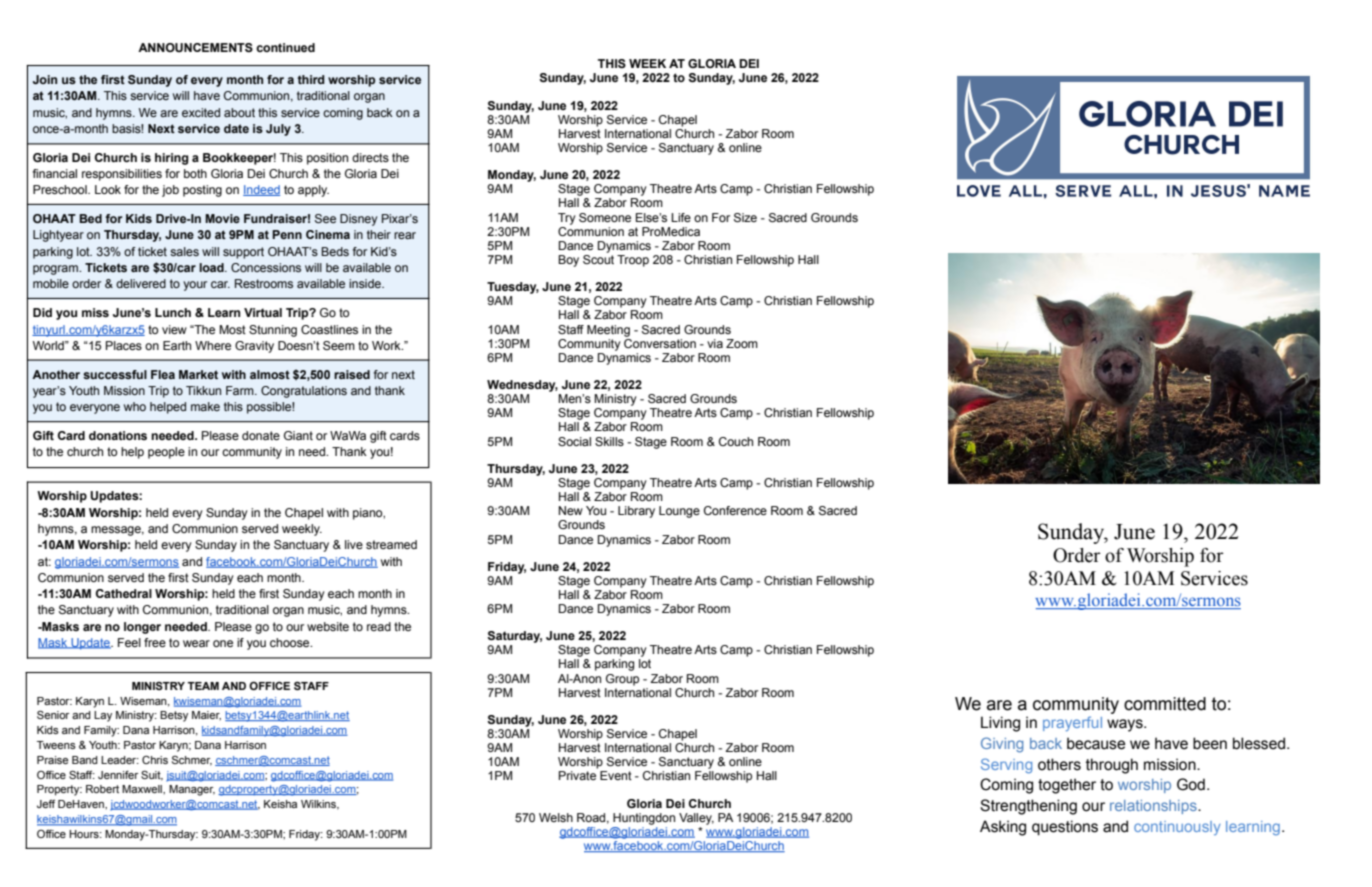 This screenshot has width=1372, height=887. I want to click on Market, so click(198, 374).
